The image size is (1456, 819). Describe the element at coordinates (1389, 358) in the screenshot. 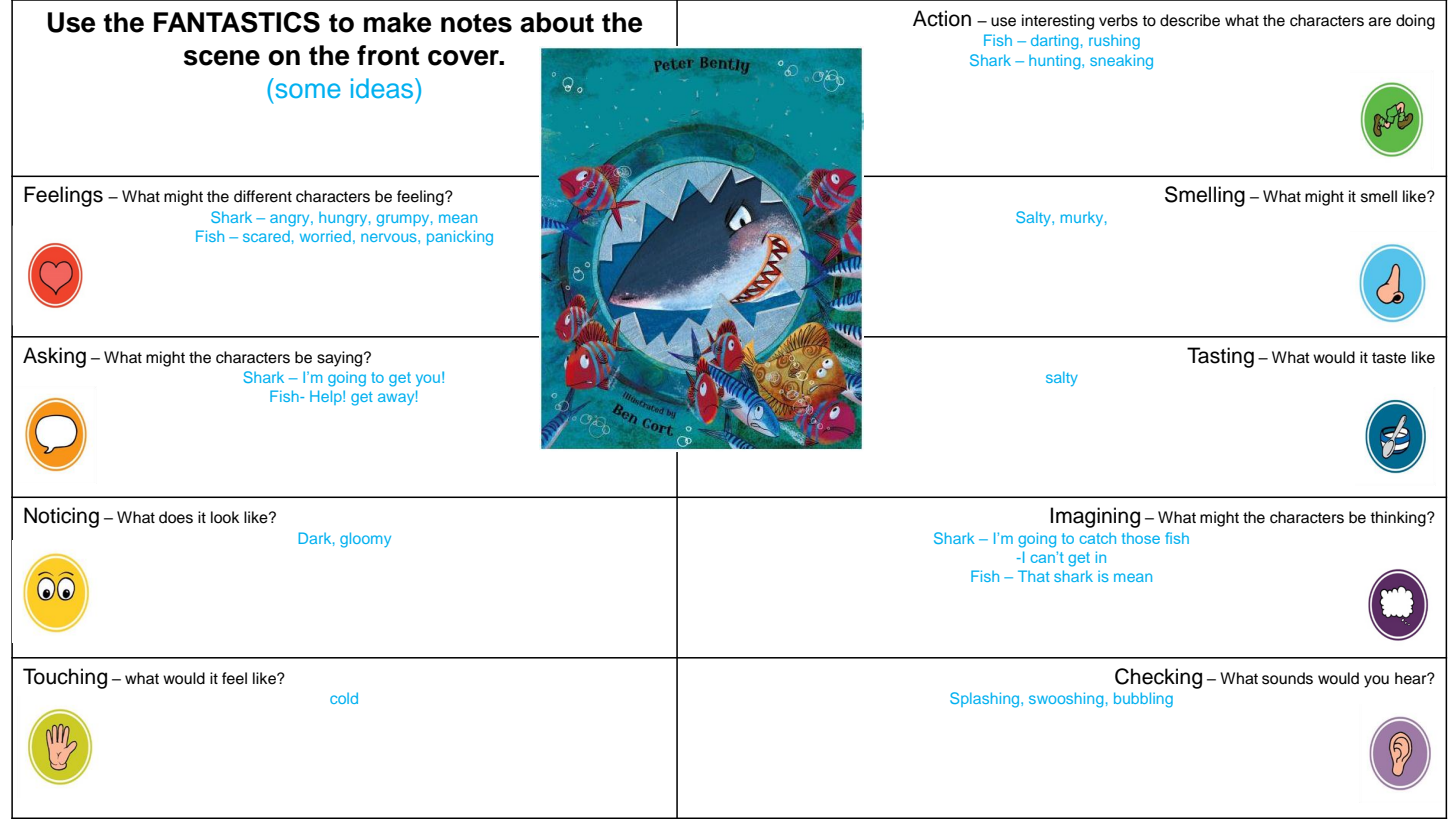

I see `taste` at that location.
